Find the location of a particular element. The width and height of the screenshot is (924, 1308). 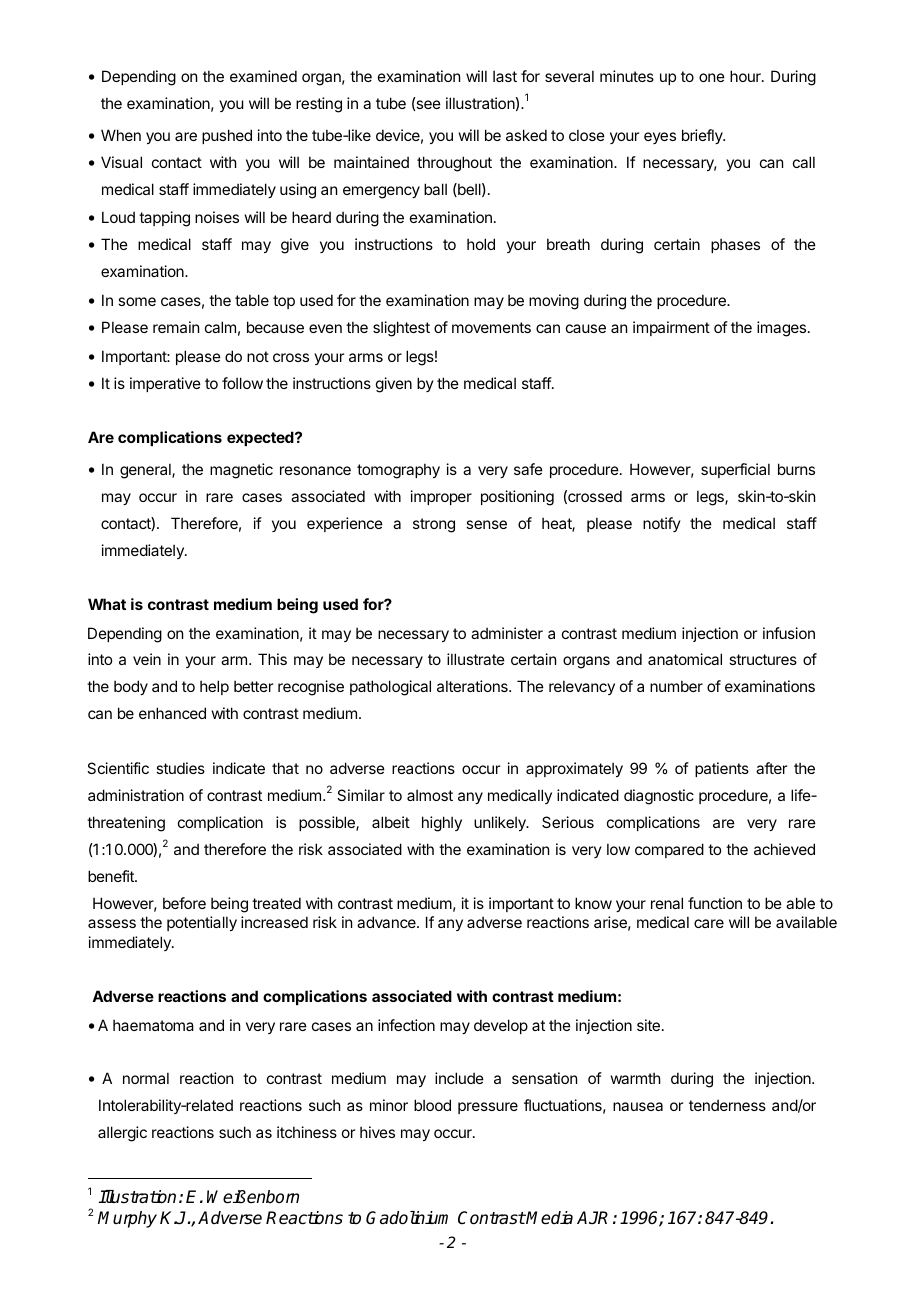

illustrate is located at coordinates (476, 659).
